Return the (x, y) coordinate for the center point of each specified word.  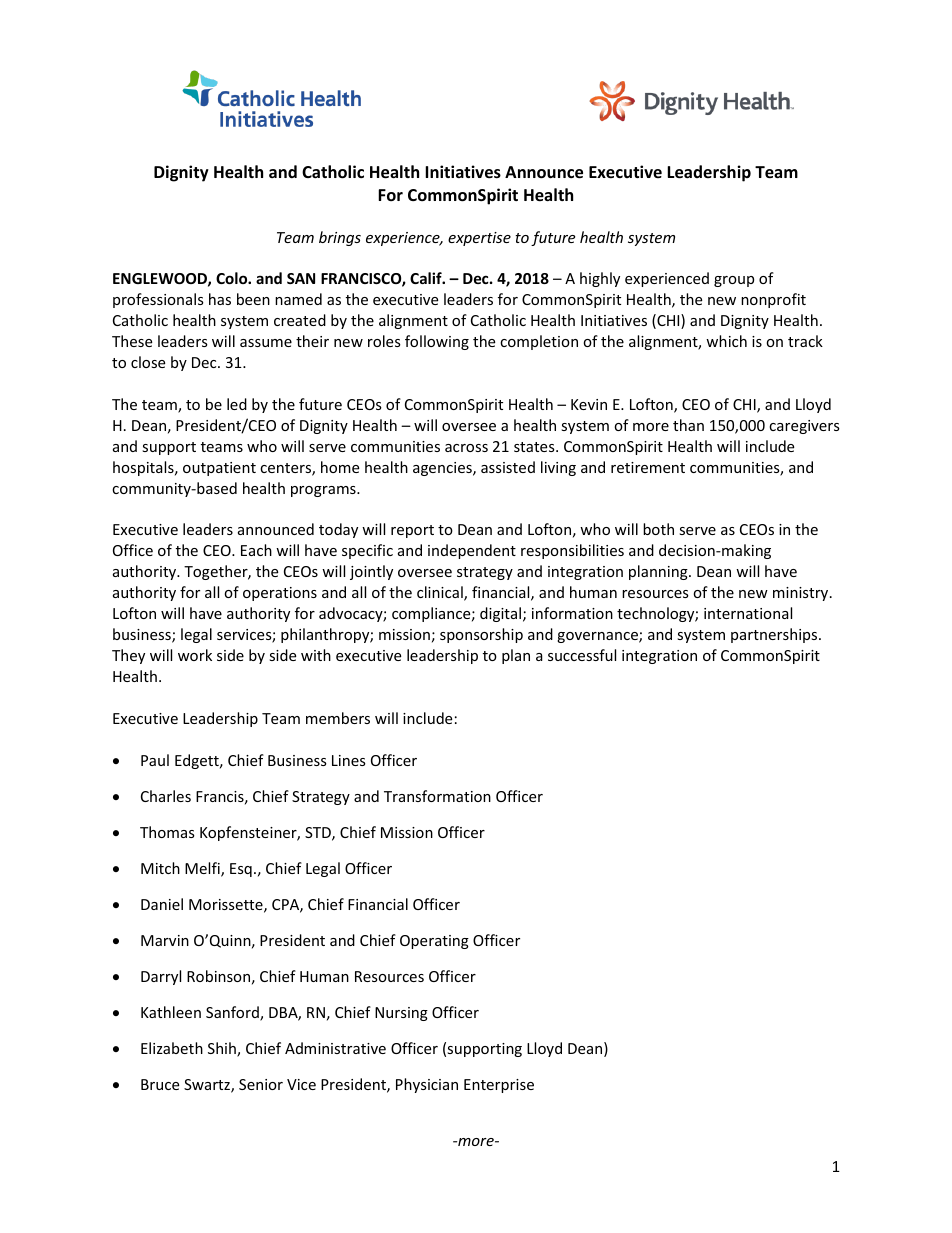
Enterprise (499, 1086)
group (734, 281)
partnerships (775, 635)
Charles (166, 796)
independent (472, 551)
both (658, 529)
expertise (479, 239)
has (220, 299)
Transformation (437, 796)
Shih (223, 1049)
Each (256, 550)
